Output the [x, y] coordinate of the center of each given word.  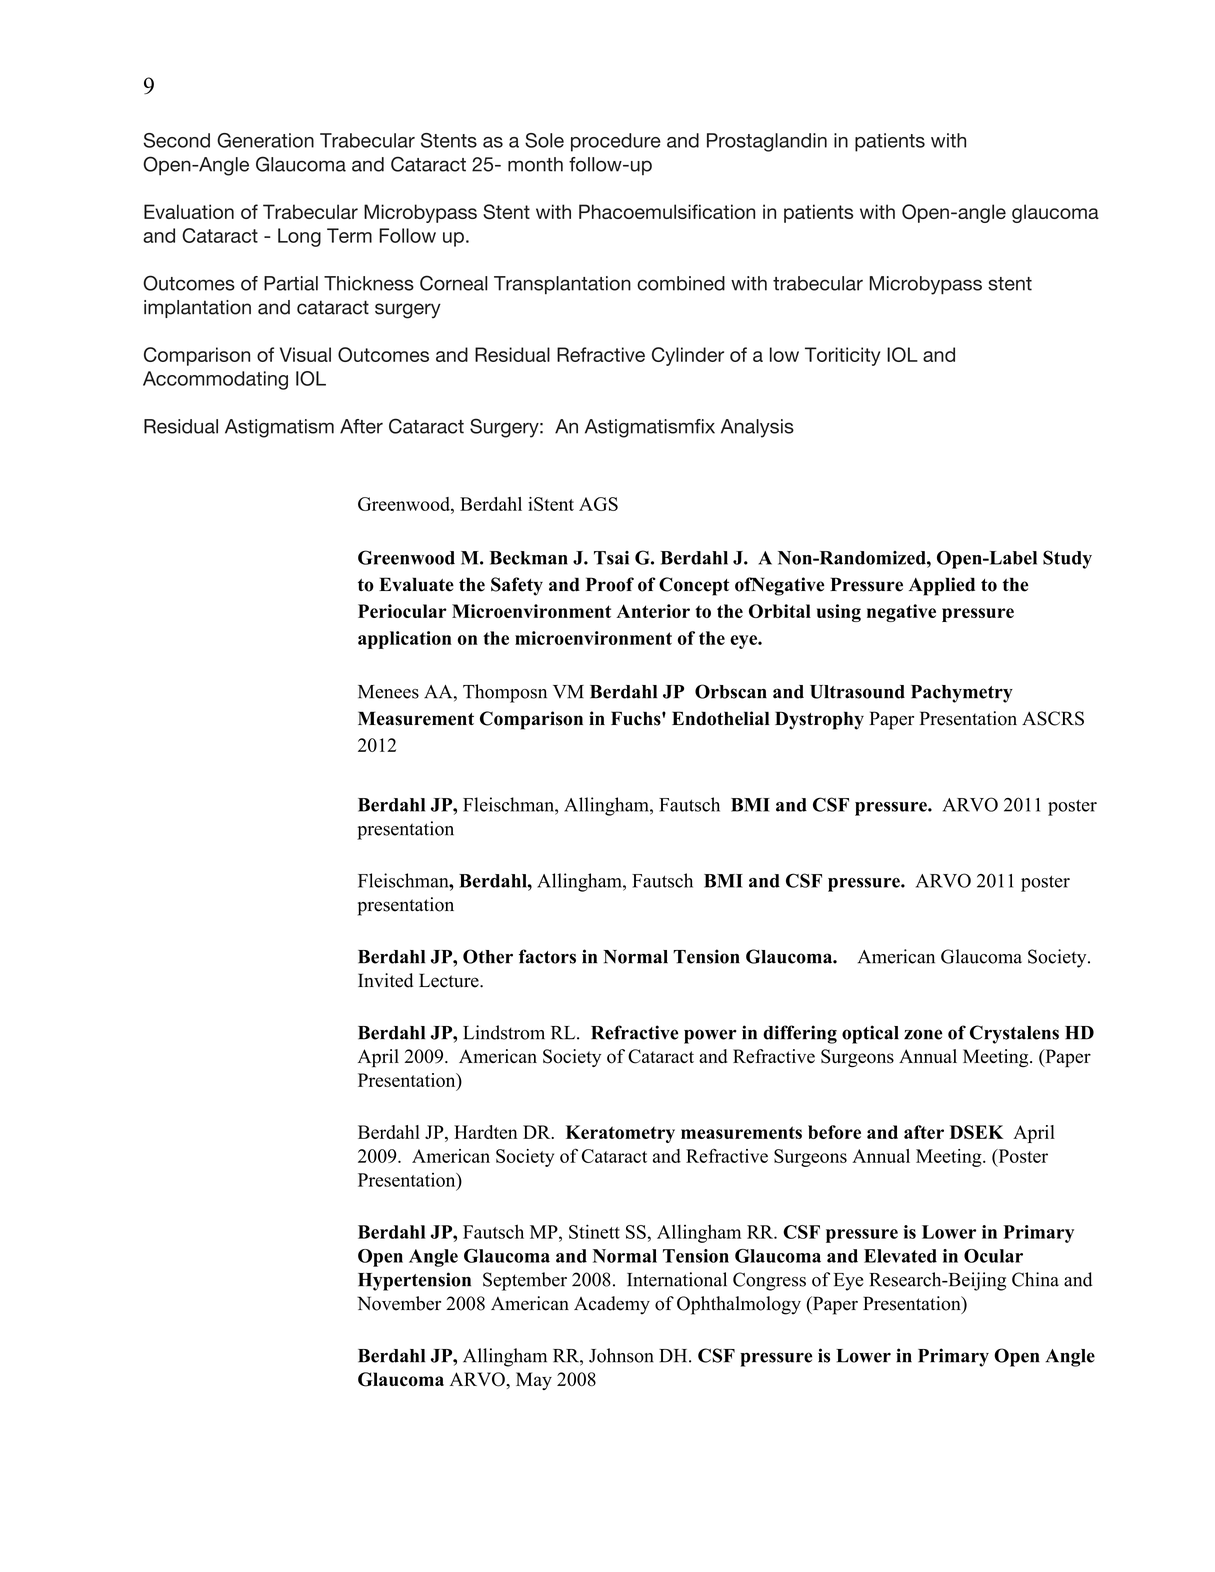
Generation [265, 140]
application [405, 640]
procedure [616, 142]
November [399, 1303]
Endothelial [721, 718]
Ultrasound [857, 692]
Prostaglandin [767, 142]
